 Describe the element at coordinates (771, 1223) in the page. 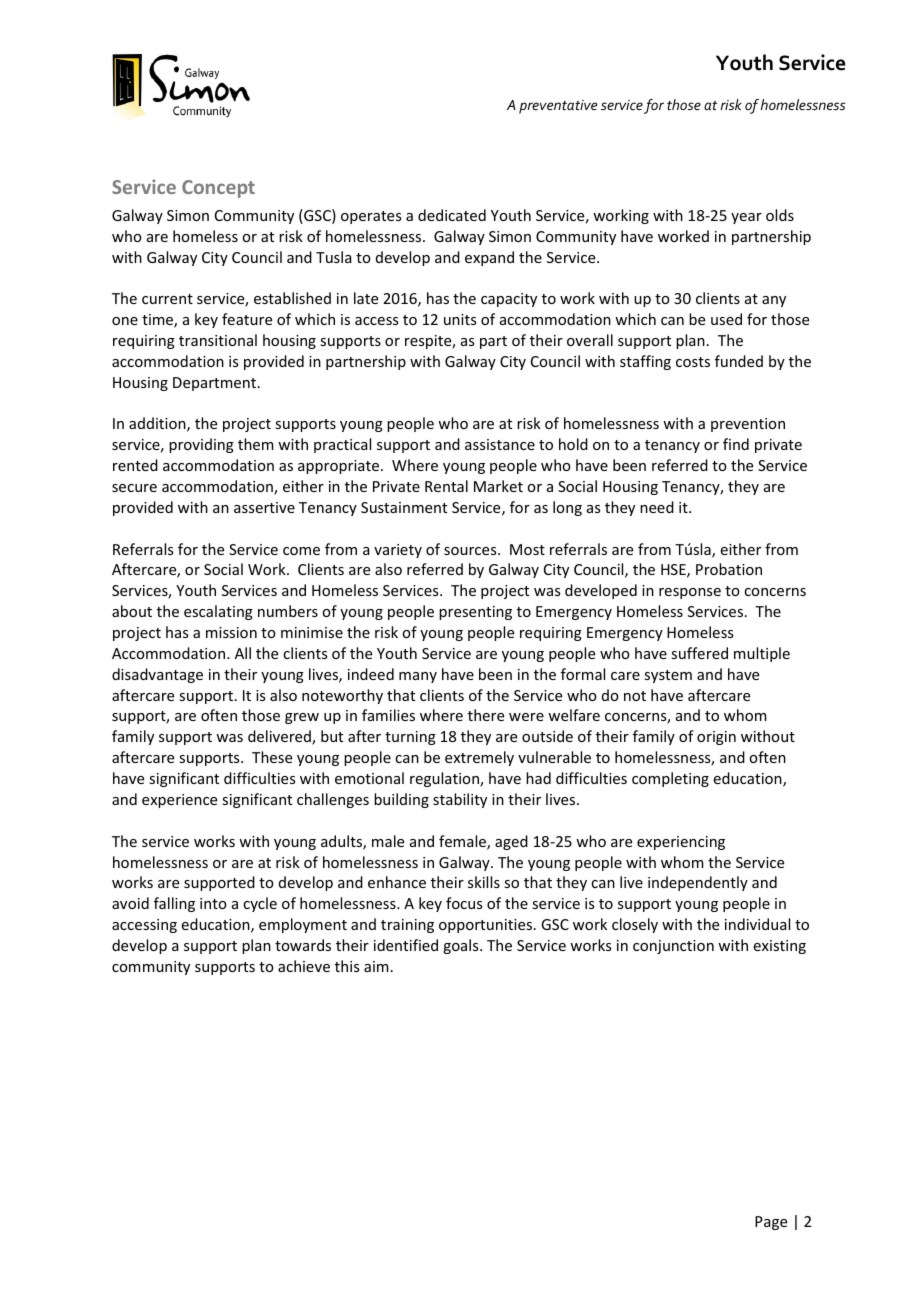

I see `Page` at that location.
